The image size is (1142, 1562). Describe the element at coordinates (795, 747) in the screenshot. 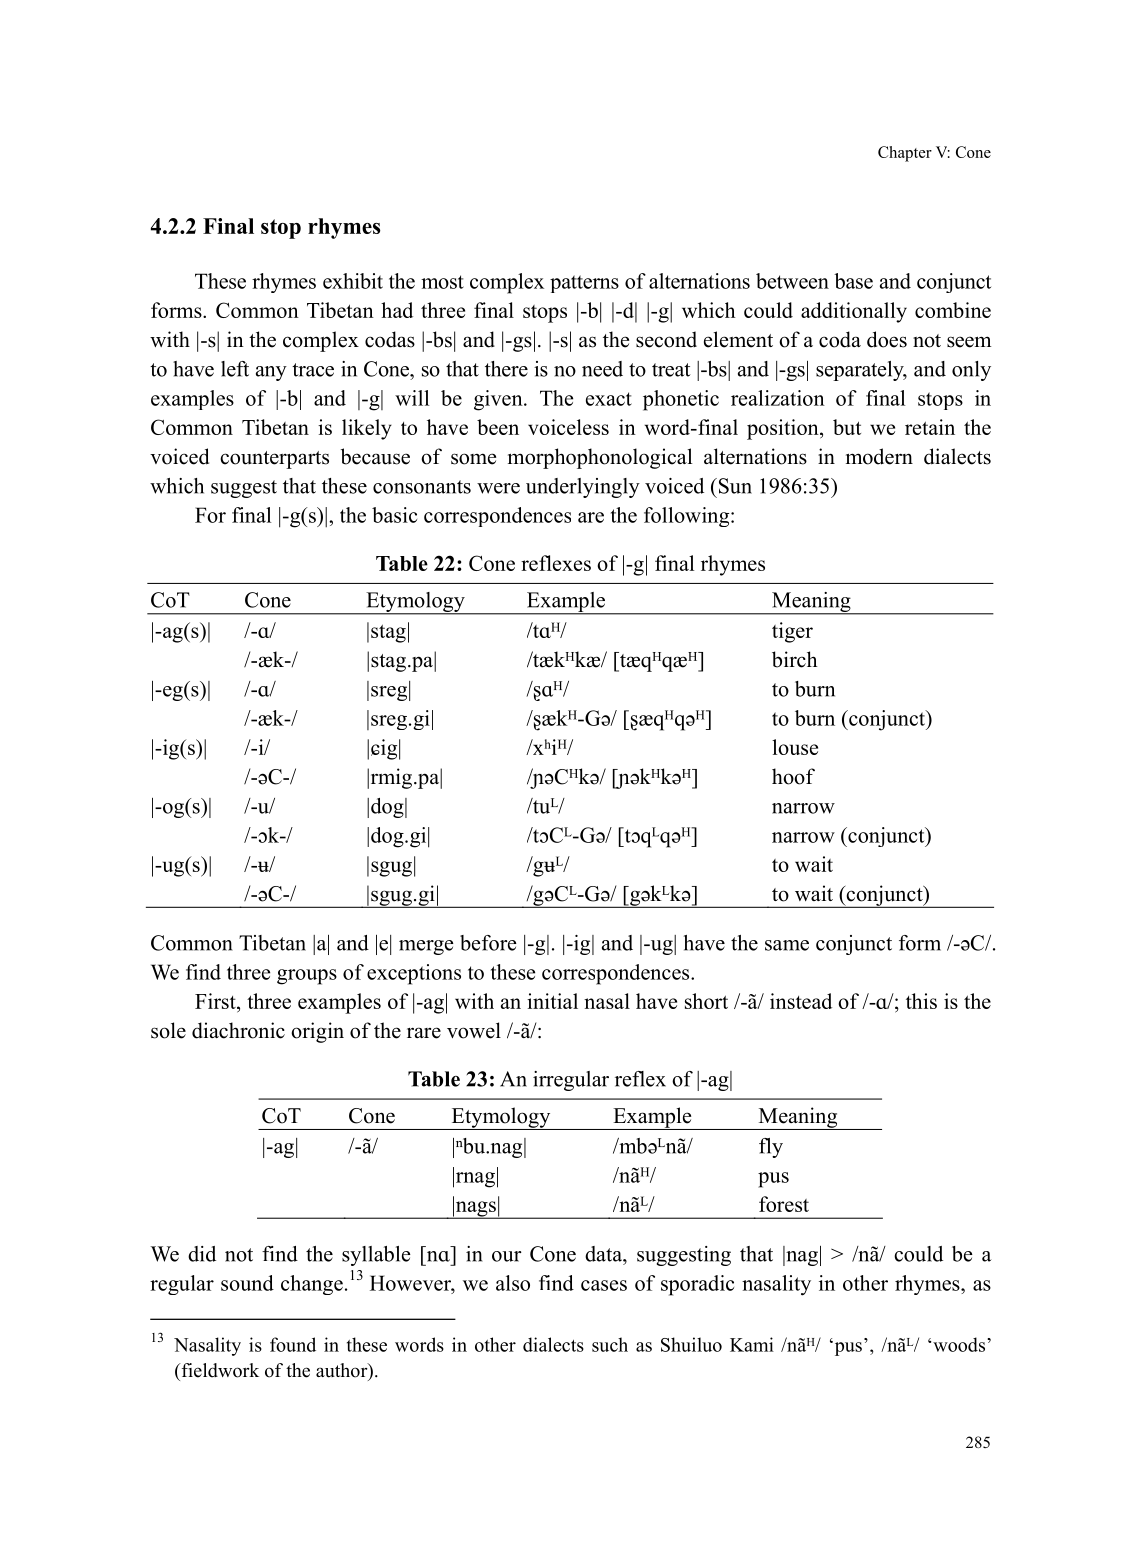

I see `louse` at that location.
